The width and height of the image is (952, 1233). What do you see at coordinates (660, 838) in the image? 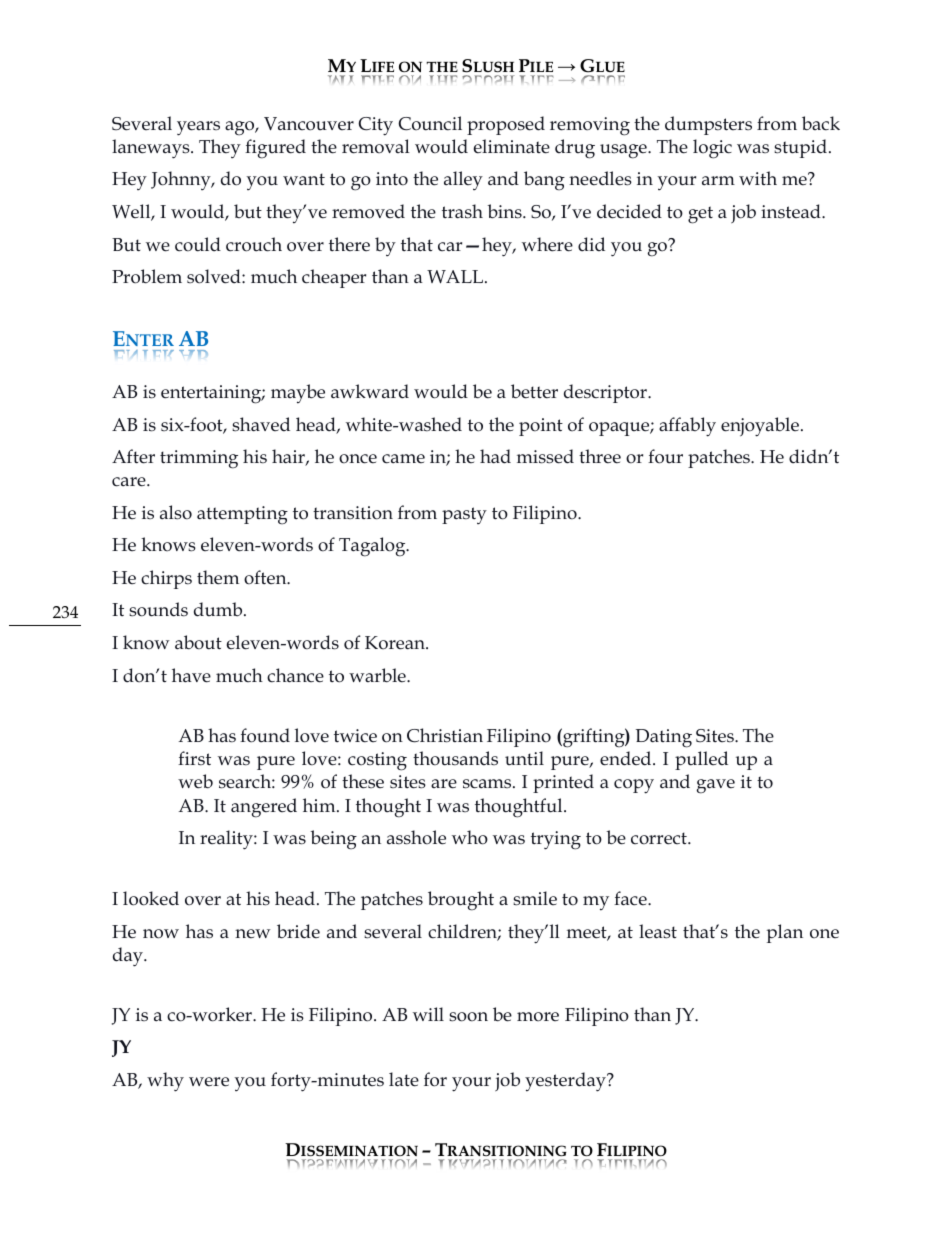
I see `correct` at bounding box center [660, 838].
